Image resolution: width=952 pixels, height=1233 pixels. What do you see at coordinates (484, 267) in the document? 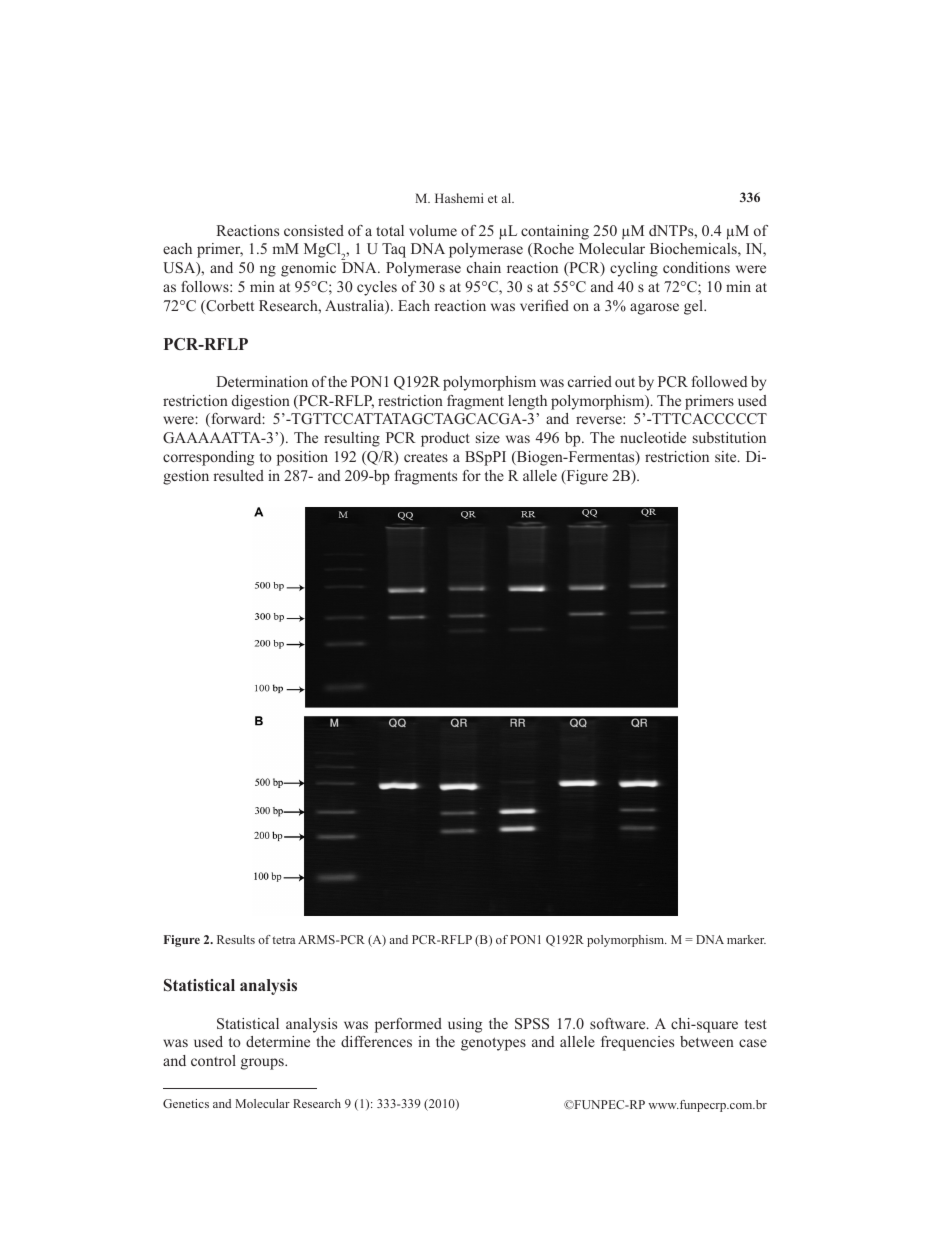
I see `chain` at bounding box center [484, 267].
